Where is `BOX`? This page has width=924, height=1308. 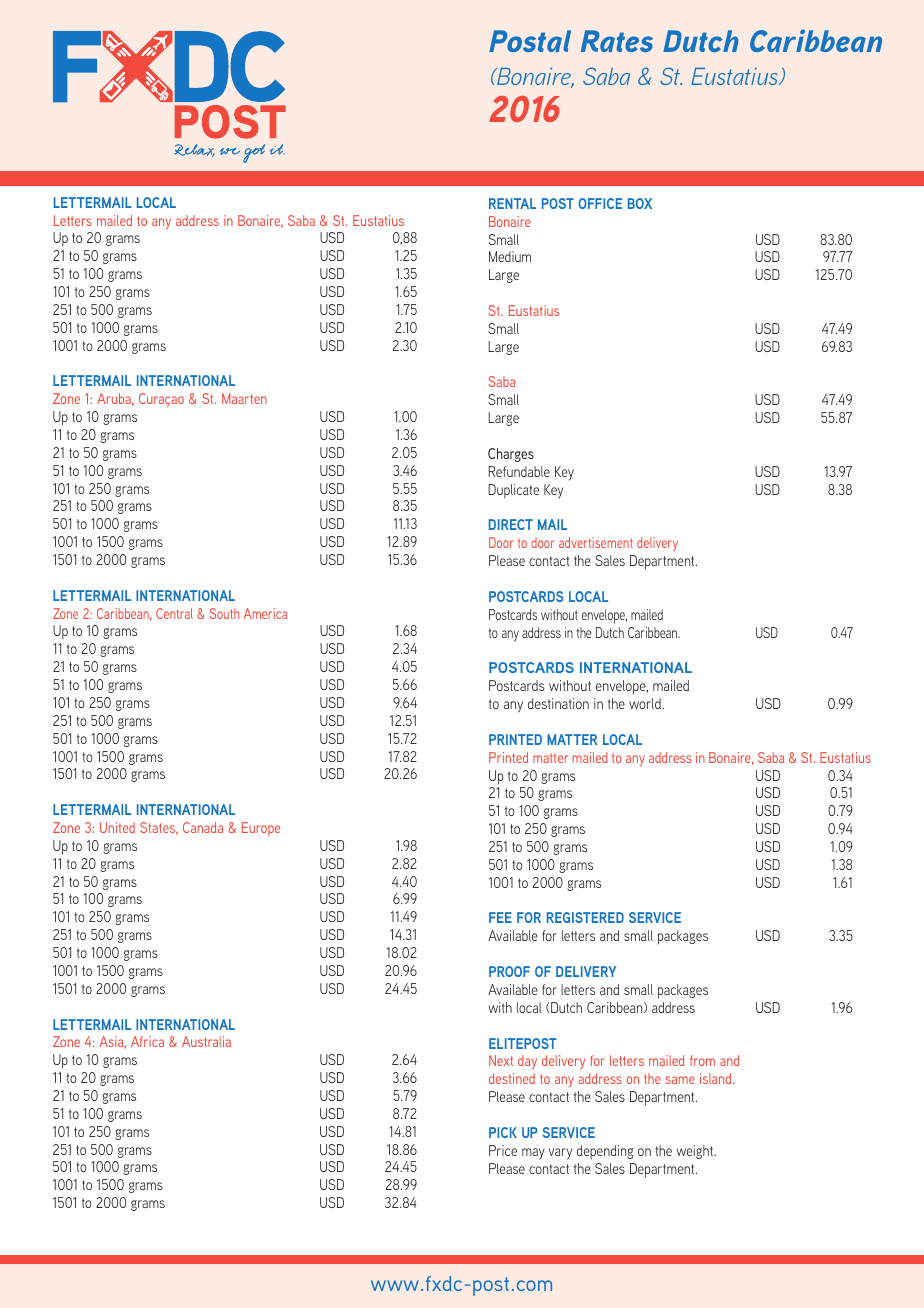 BOX is located at coordinates (640, 203).
